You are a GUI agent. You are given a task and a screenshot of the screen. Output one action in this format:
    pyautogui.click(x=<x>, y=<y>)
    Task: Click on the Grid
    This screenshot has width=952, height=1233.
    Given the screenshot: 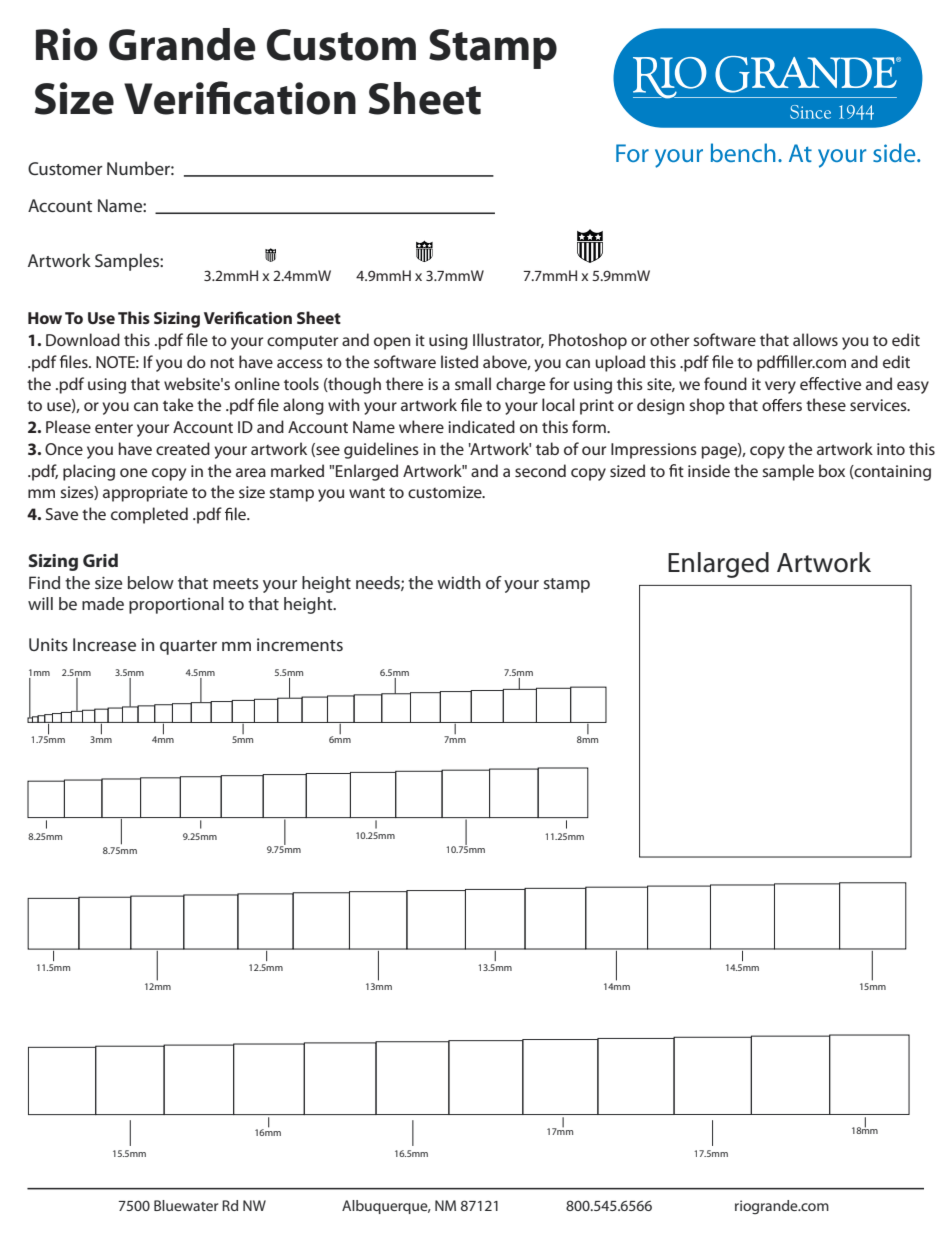 What is the action you would take?
    pyautogui.click(x=100, y=560)
